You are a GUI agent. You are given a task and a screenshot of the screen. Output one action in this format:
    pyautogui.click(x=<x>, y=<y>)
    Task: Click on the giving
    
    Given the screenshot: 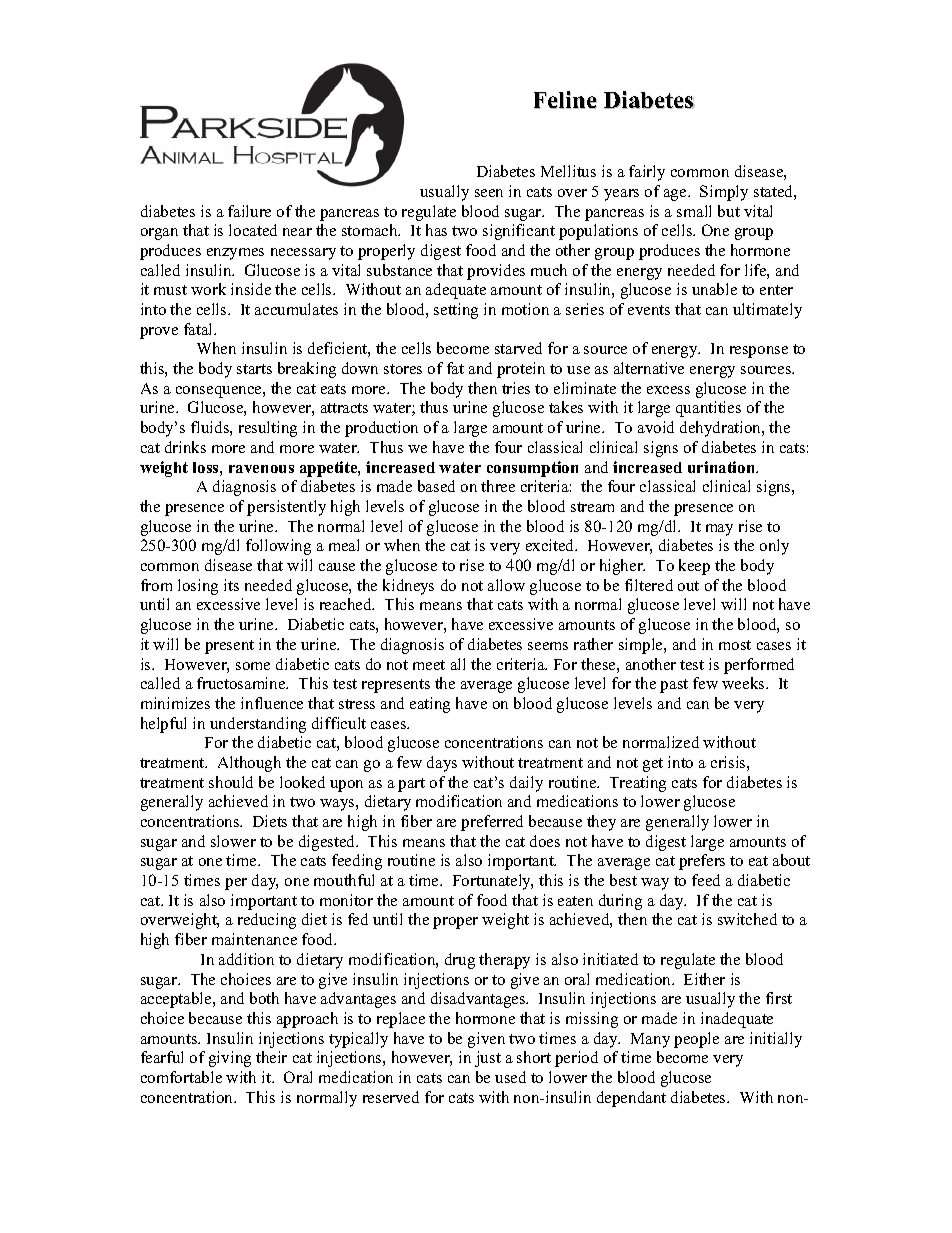 What is the action you would take?
    pyautogui.click(x=230, y=1059)
